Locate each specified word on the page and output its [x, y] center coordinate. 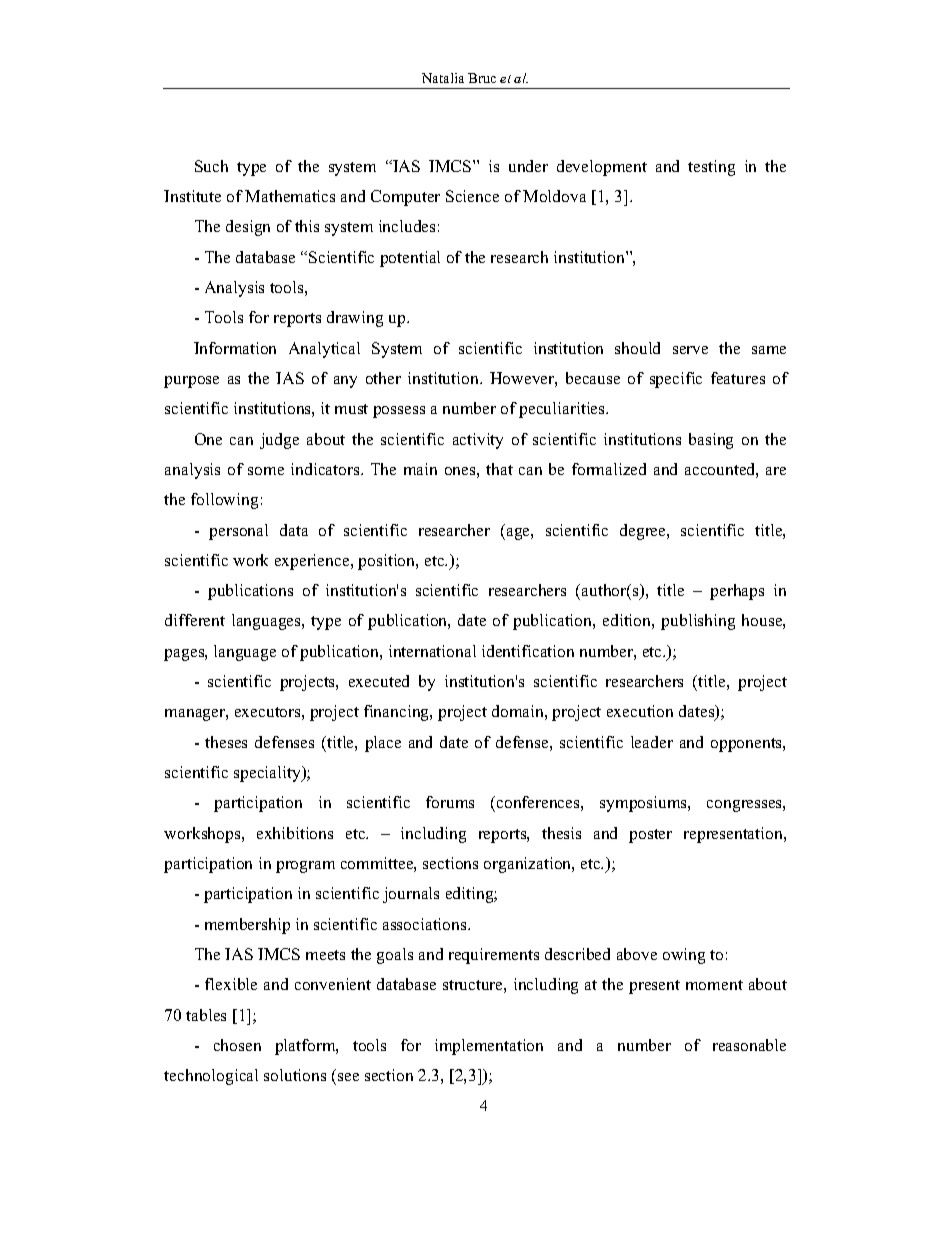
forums [450, 802]
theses [226, 742]
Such [211, 166]
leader [652, 742]
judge [279, 441]
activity [478, 441]
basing [711, 441]
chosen [237, 1045]
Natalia [443, 78]
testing [711, 168]
